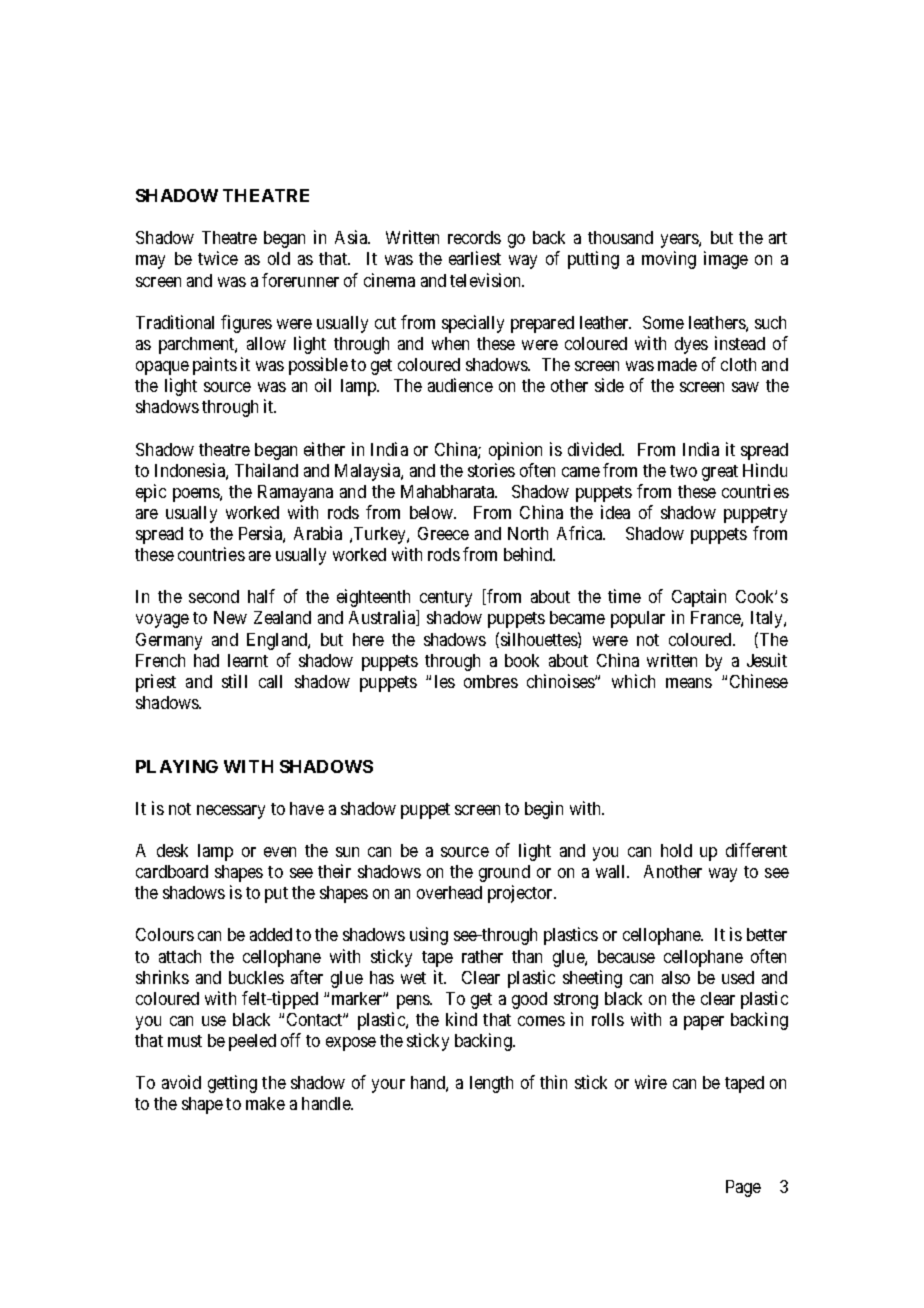 This screenshot has width=924, height=1308. Describe the element at coordinates (743, 1188) in the screenshot. I see `Page` at that location.
